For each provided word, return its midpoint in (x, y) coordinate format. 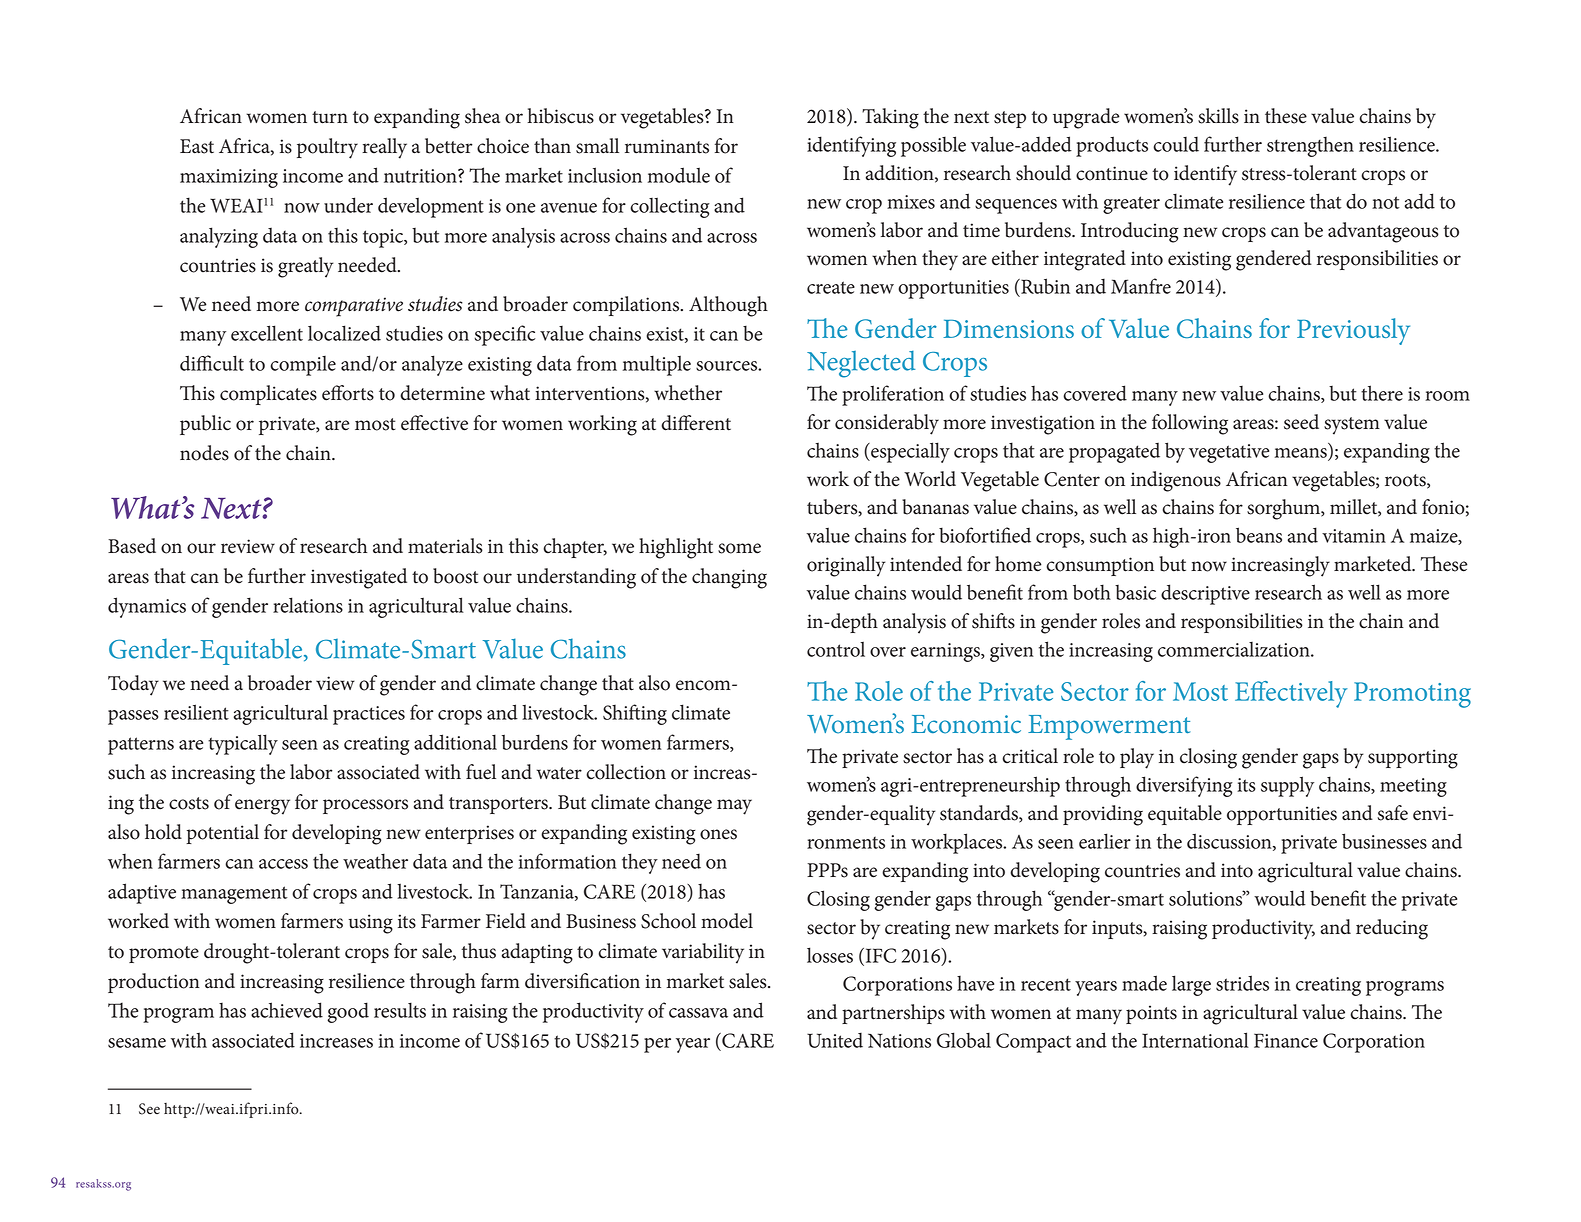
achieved (287, 1010)
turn (330, 117)
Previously (1353, 331)
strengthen (1310, 146)
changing (729, 578)
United (835, 1040)
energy (262, 807)
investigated (359, 578)
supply (1287, 786)
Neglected (861, 364)
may (734, 807)
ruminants (667, 146)
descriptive (1205, 594)
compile (303, 366)
